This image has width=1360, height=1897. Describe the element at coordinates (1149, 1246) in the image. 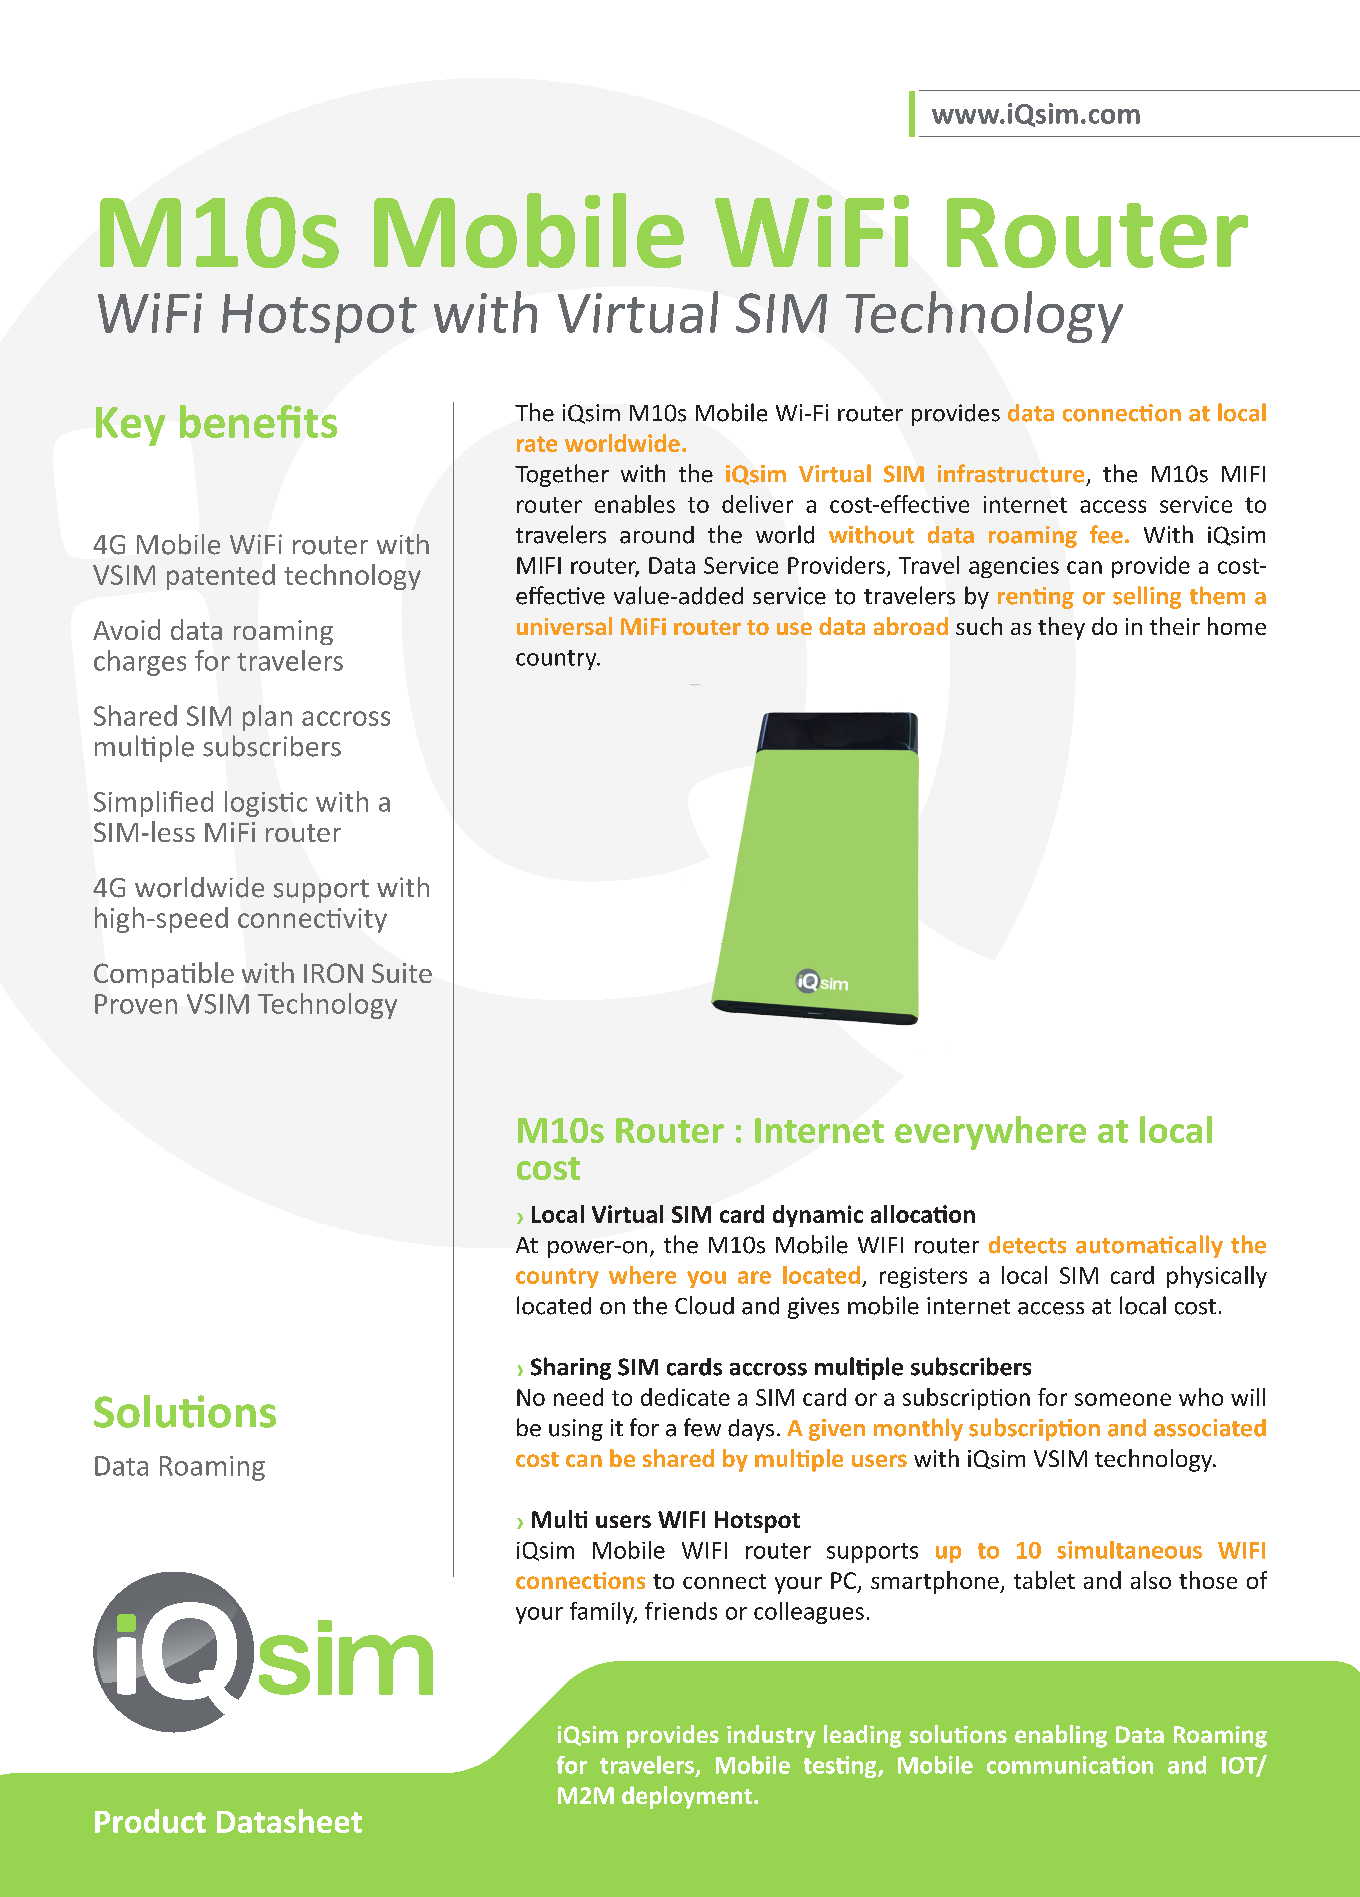

I see `automatically` at that location.
